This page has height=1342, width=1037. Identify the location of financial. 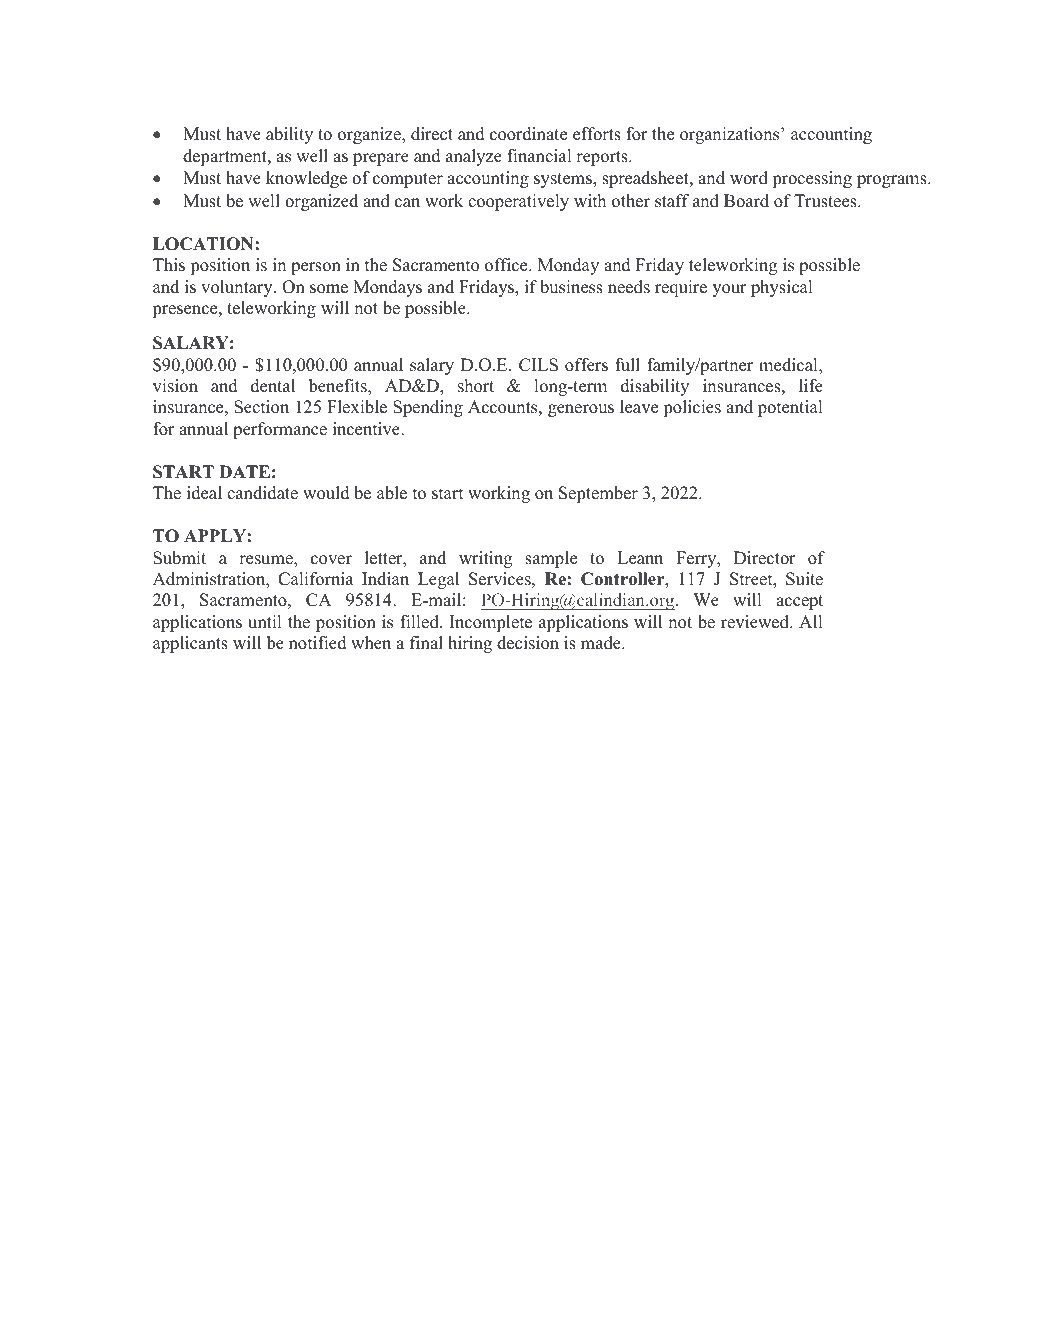
(539, 156).
